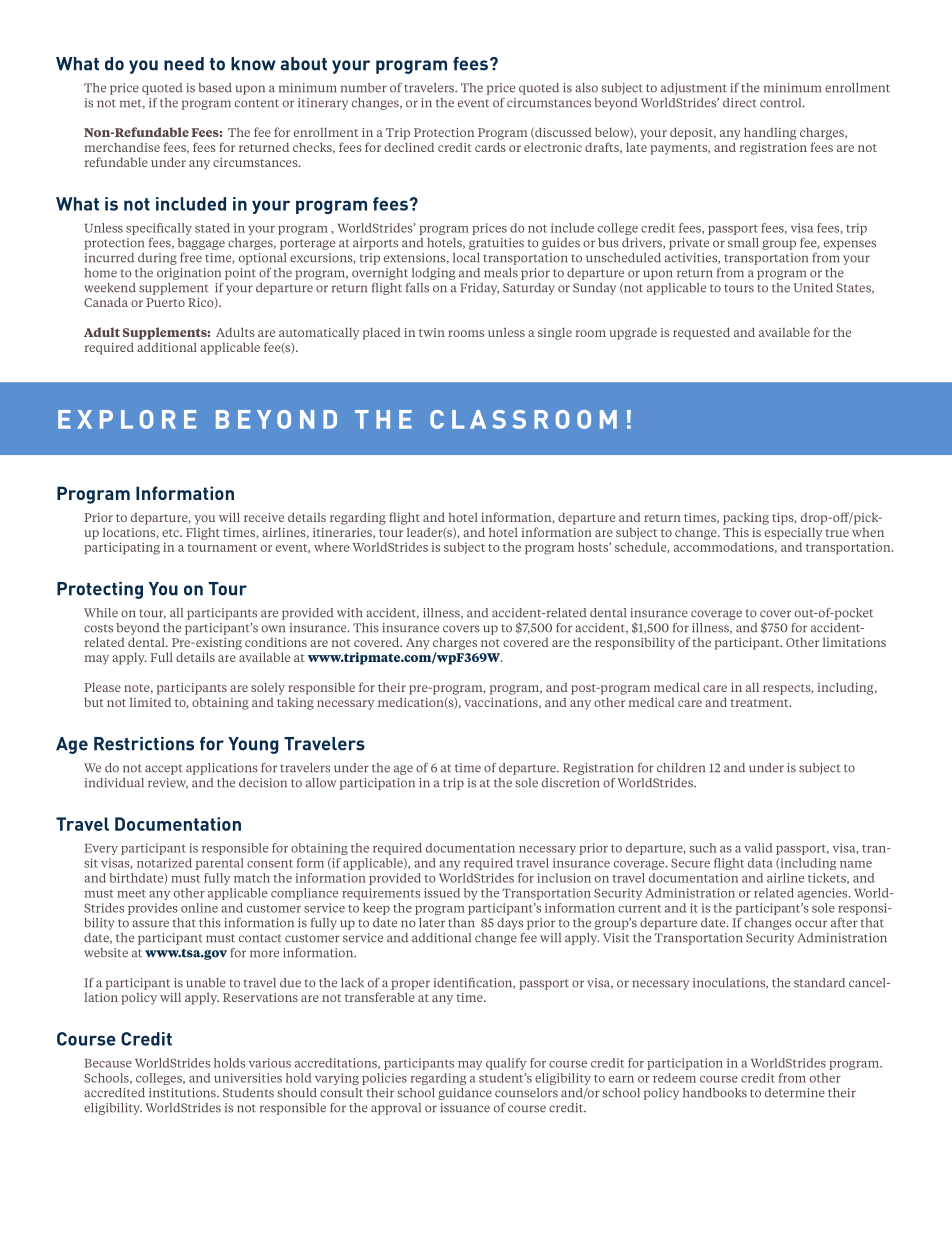 The width and height of the screenshot is (952, 1233). Describe the element at coordinates (164, 863) in the screenshot. I see `notarized` at that location.
